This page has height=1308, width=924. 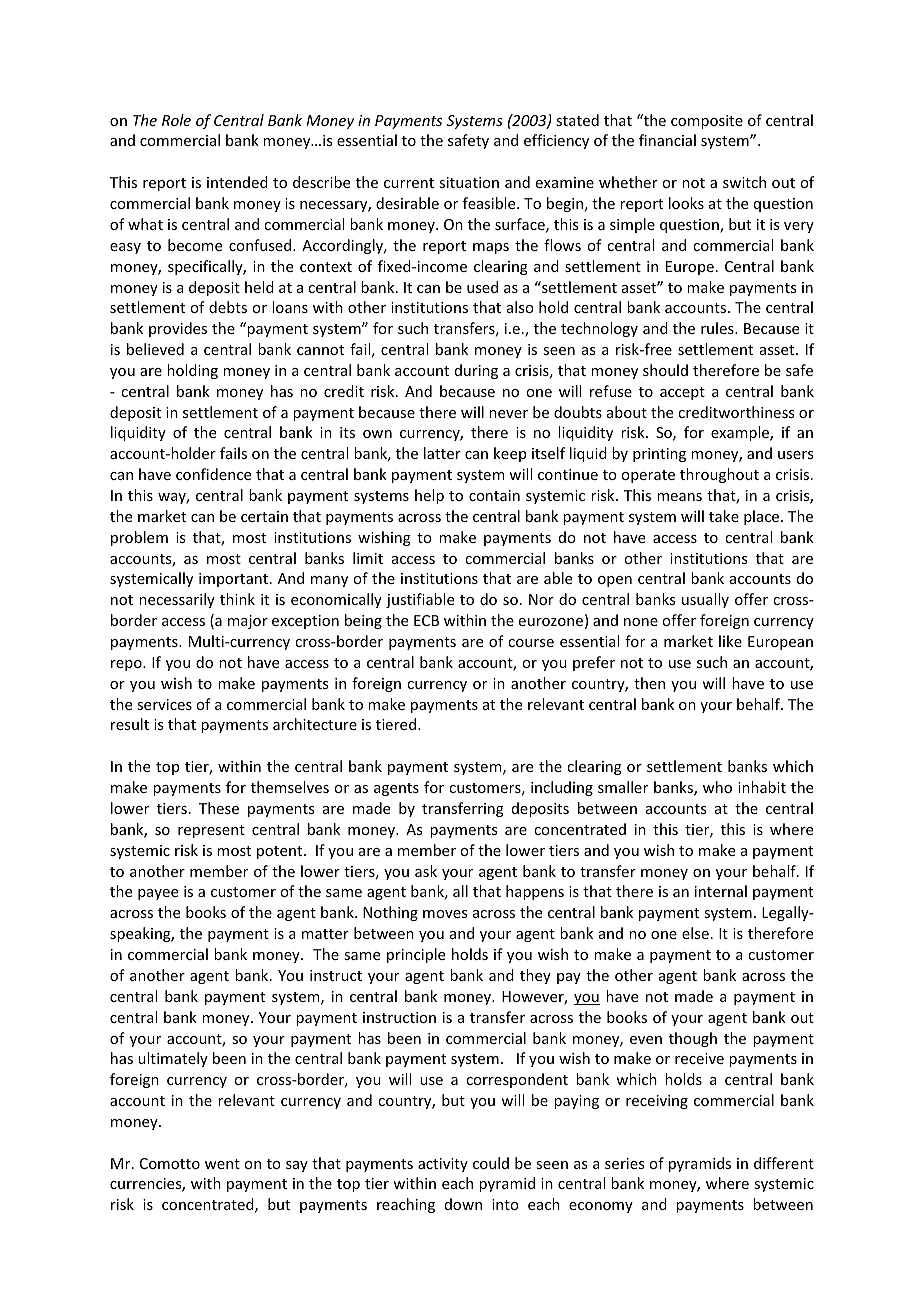 What do you see at coordinates (237, 182) in the page?
I see `intended` at bounding box center [237, 182].
